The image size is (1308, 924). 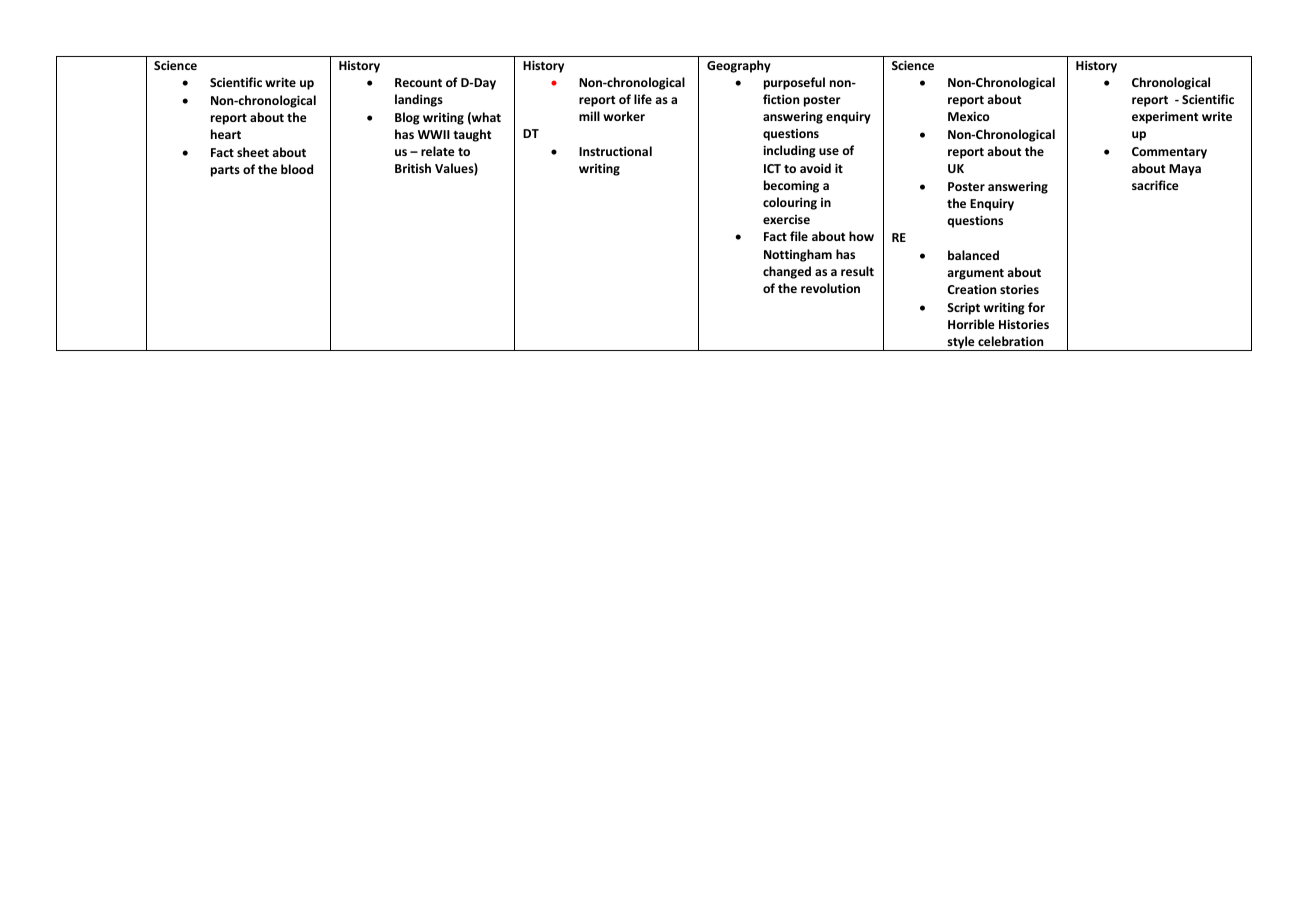 I want to click on parts, so click(x=225, y=171).
